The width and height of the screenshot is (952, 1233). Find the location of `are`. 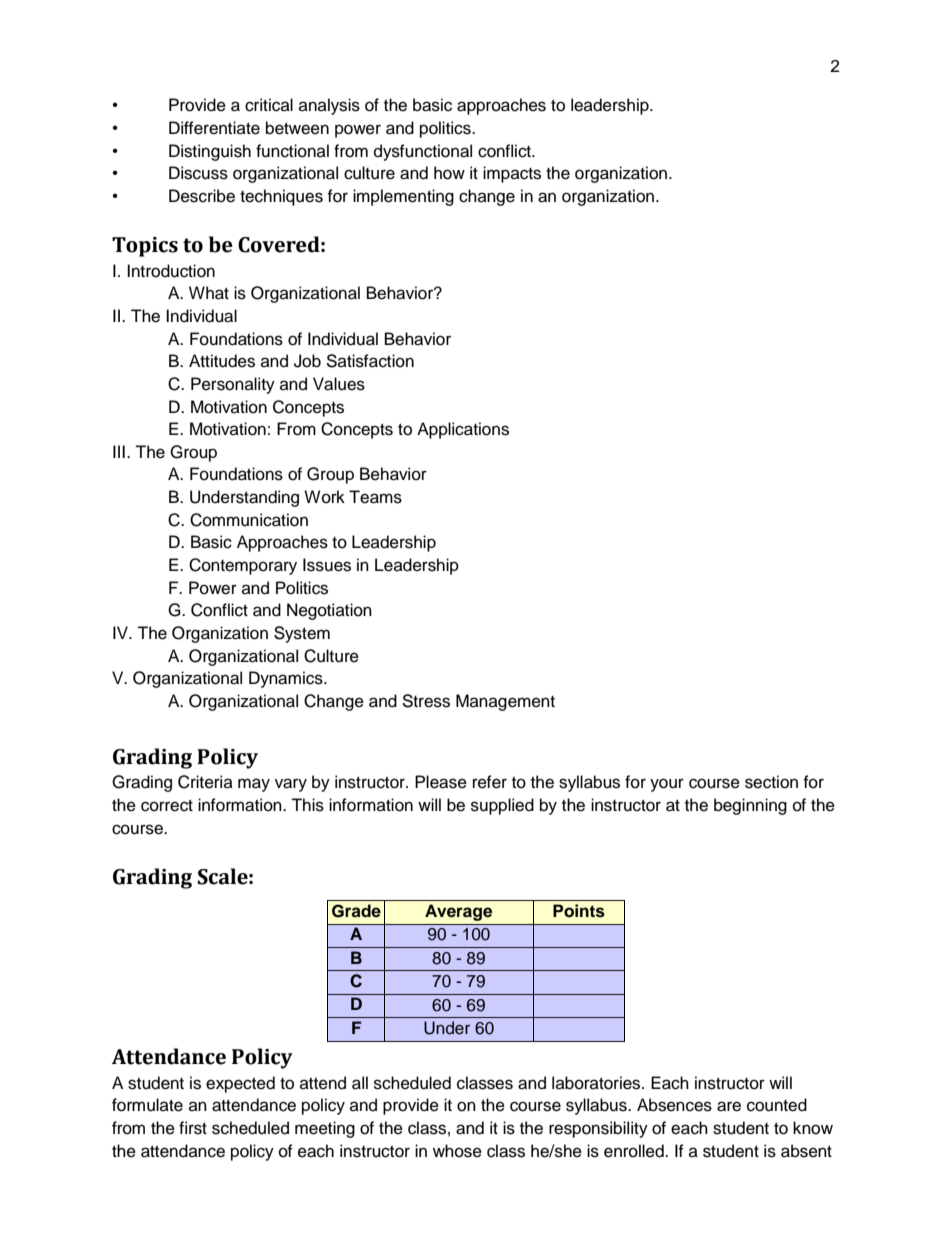

are is located at coordinates (729, 1106).
